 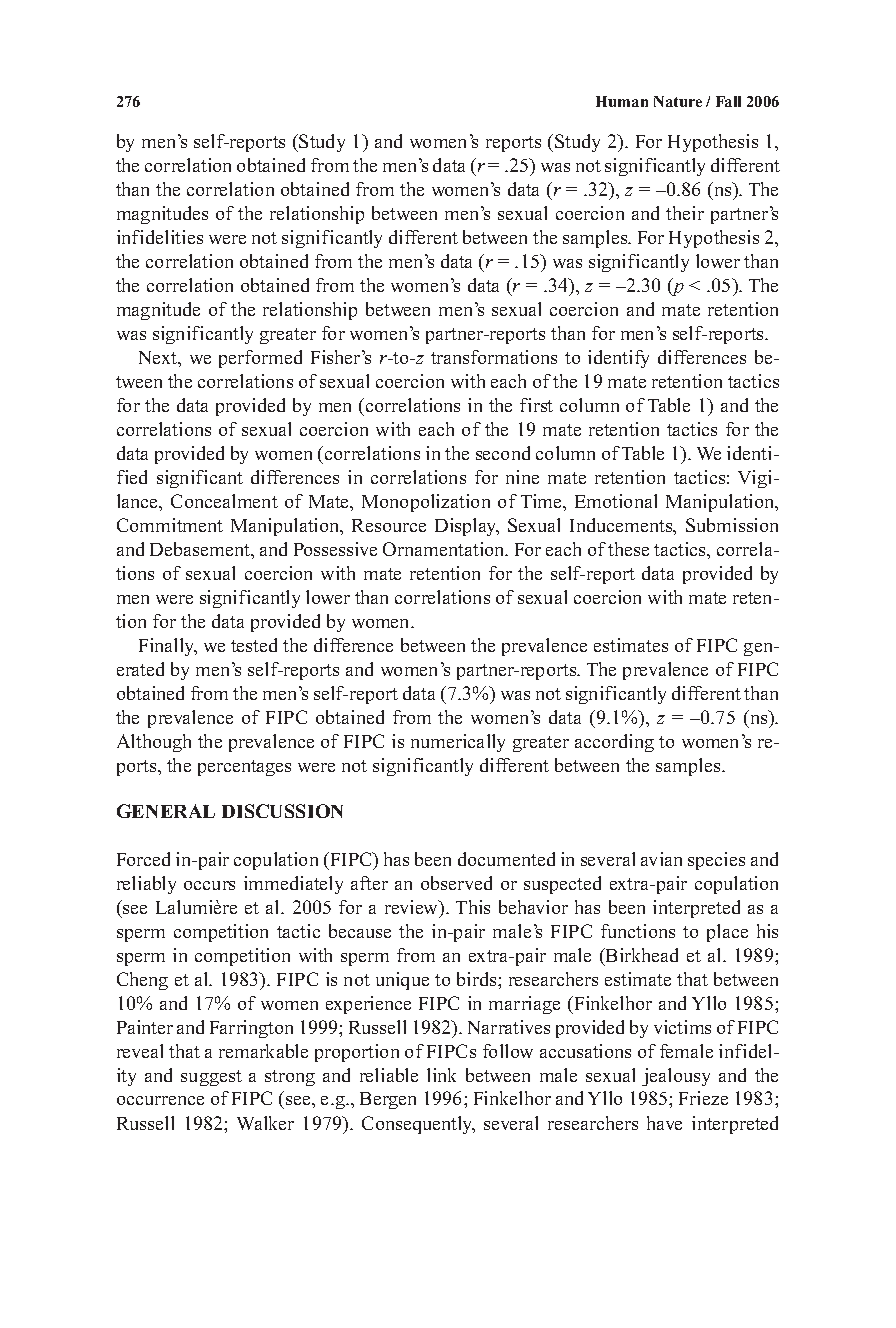 I want to click on Submission, so click(x=732, y=525).
